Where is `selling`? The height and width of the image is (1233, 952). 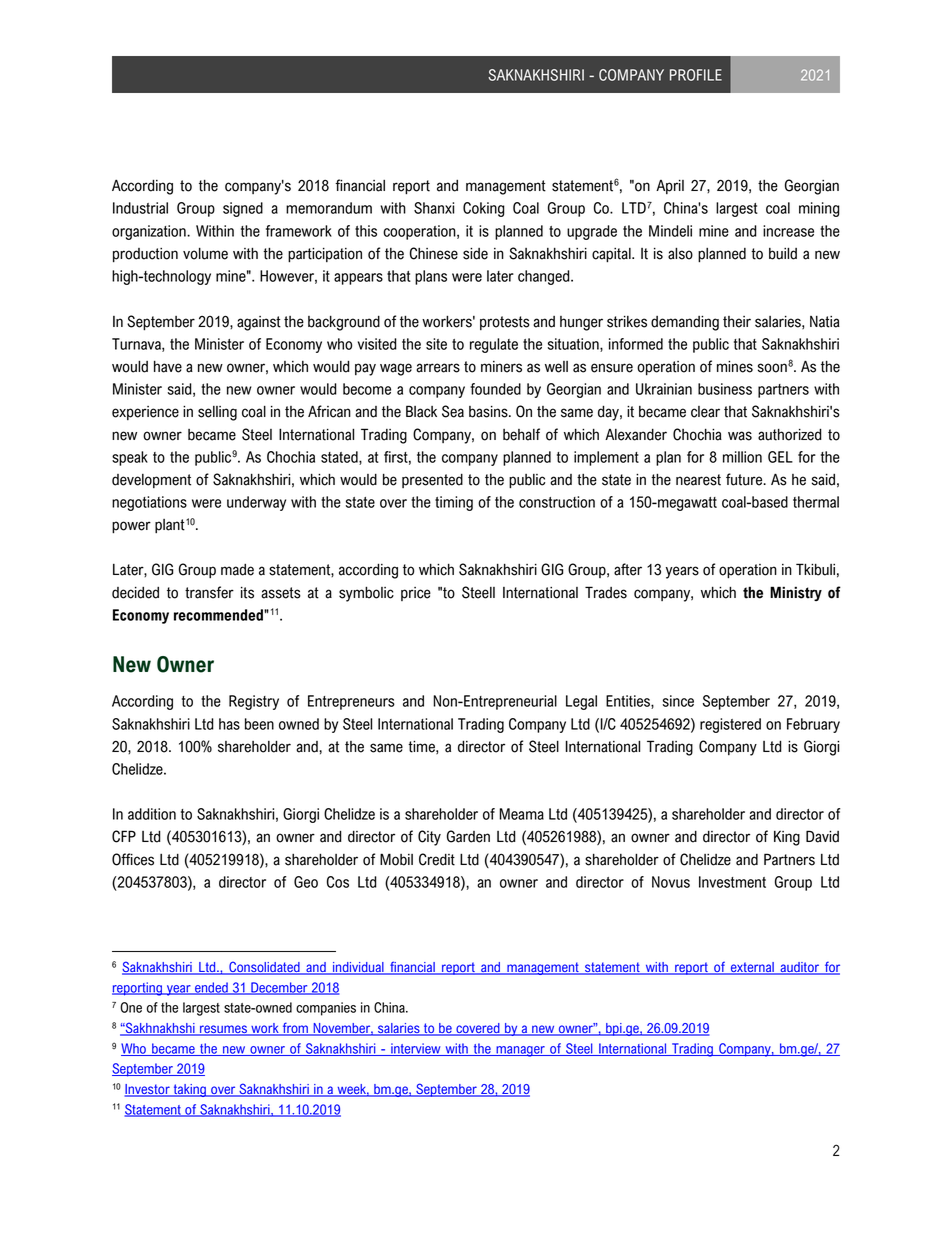 selling is located at coordinates (217, 413).
